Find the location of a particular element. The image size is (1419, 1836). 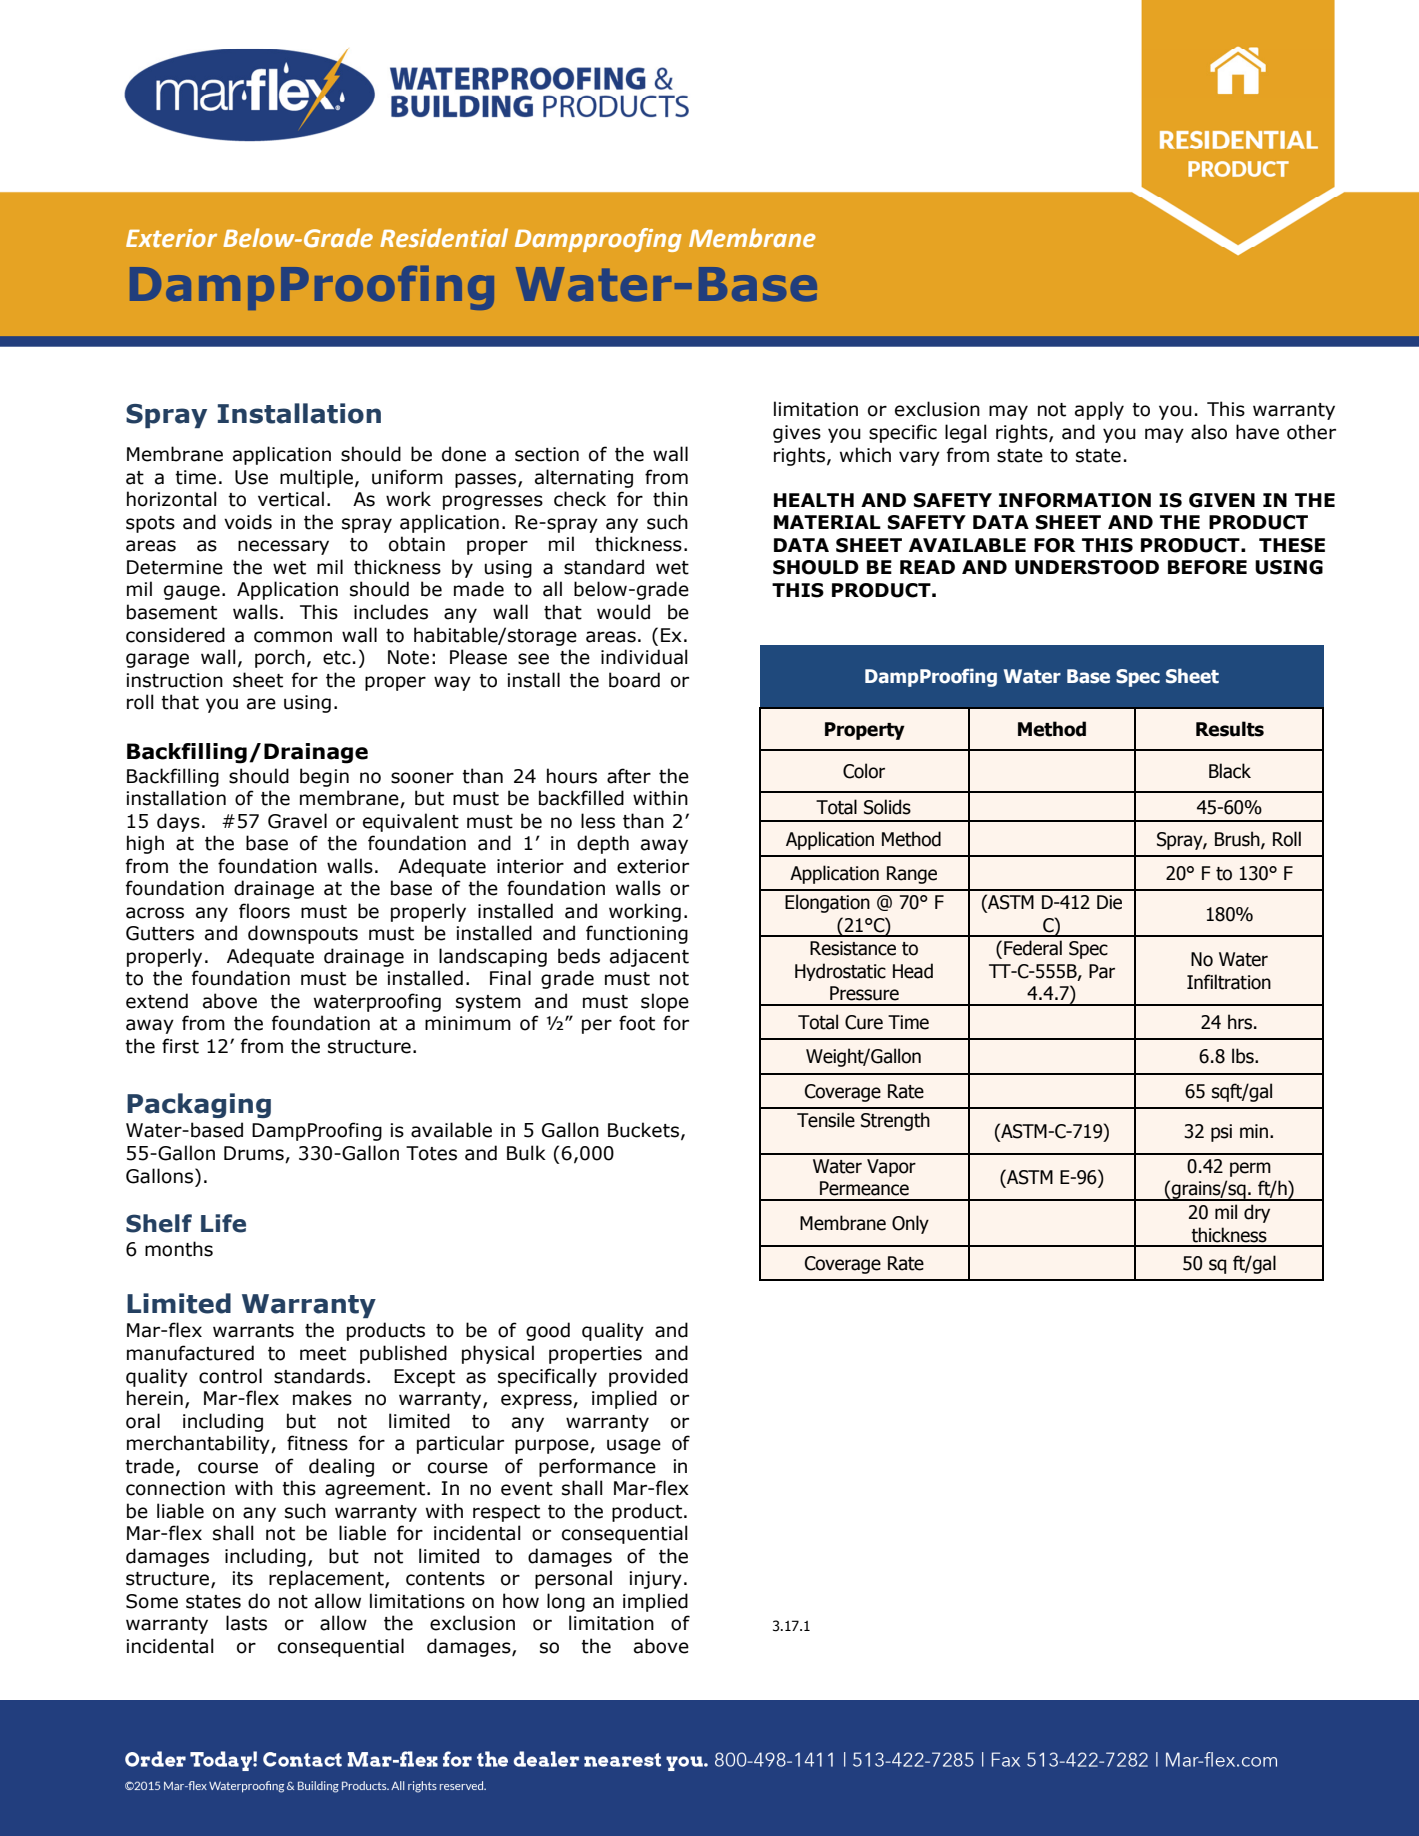

Die is located at coordinates (1109, 902).
